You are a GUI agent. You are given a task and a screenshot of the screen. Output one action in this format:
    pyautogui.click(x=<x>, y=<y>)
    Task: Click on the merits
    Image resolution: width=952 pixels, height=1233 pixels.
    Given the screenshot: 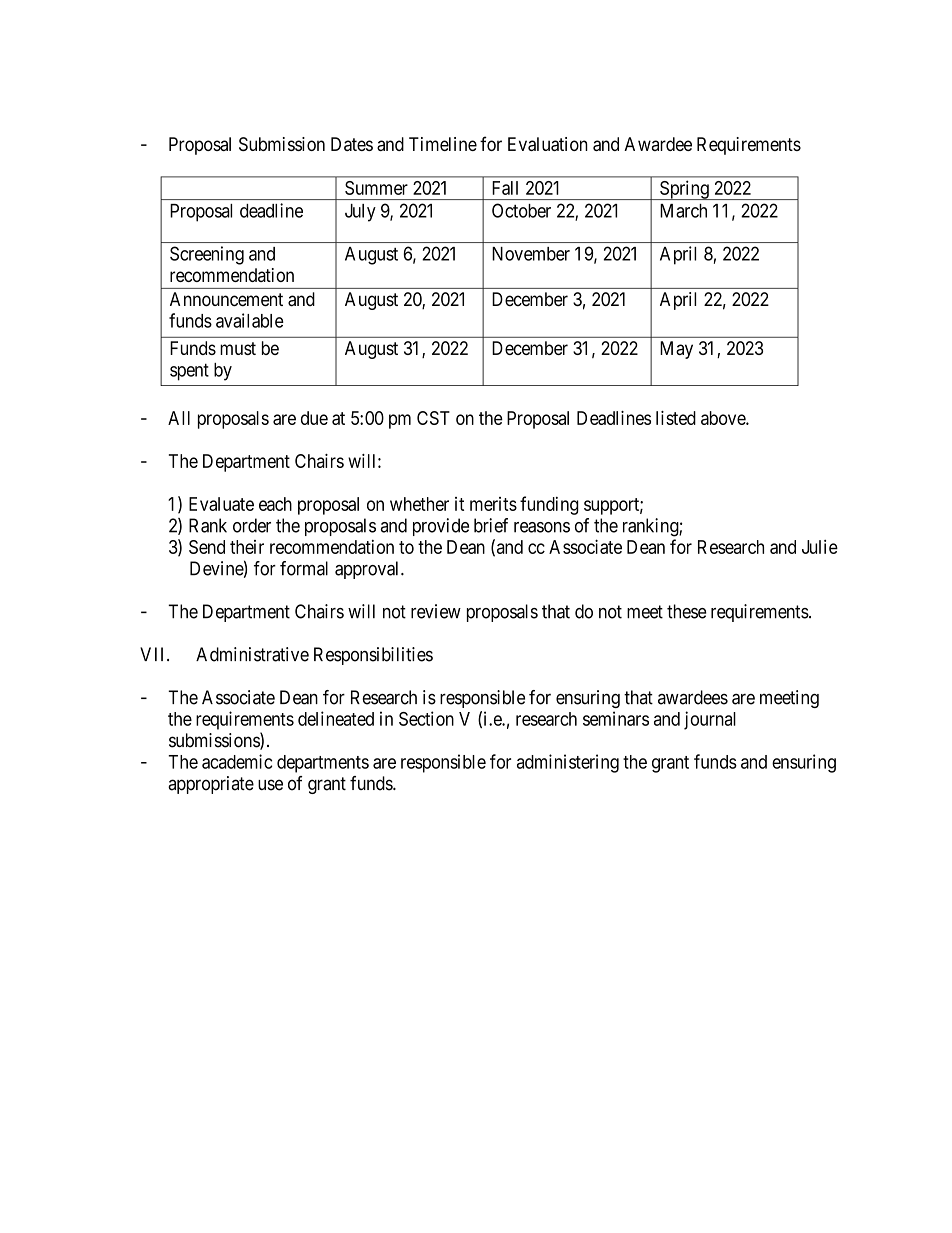 What is the action you would take?
    pyautogui.click(x=493, y=504)
